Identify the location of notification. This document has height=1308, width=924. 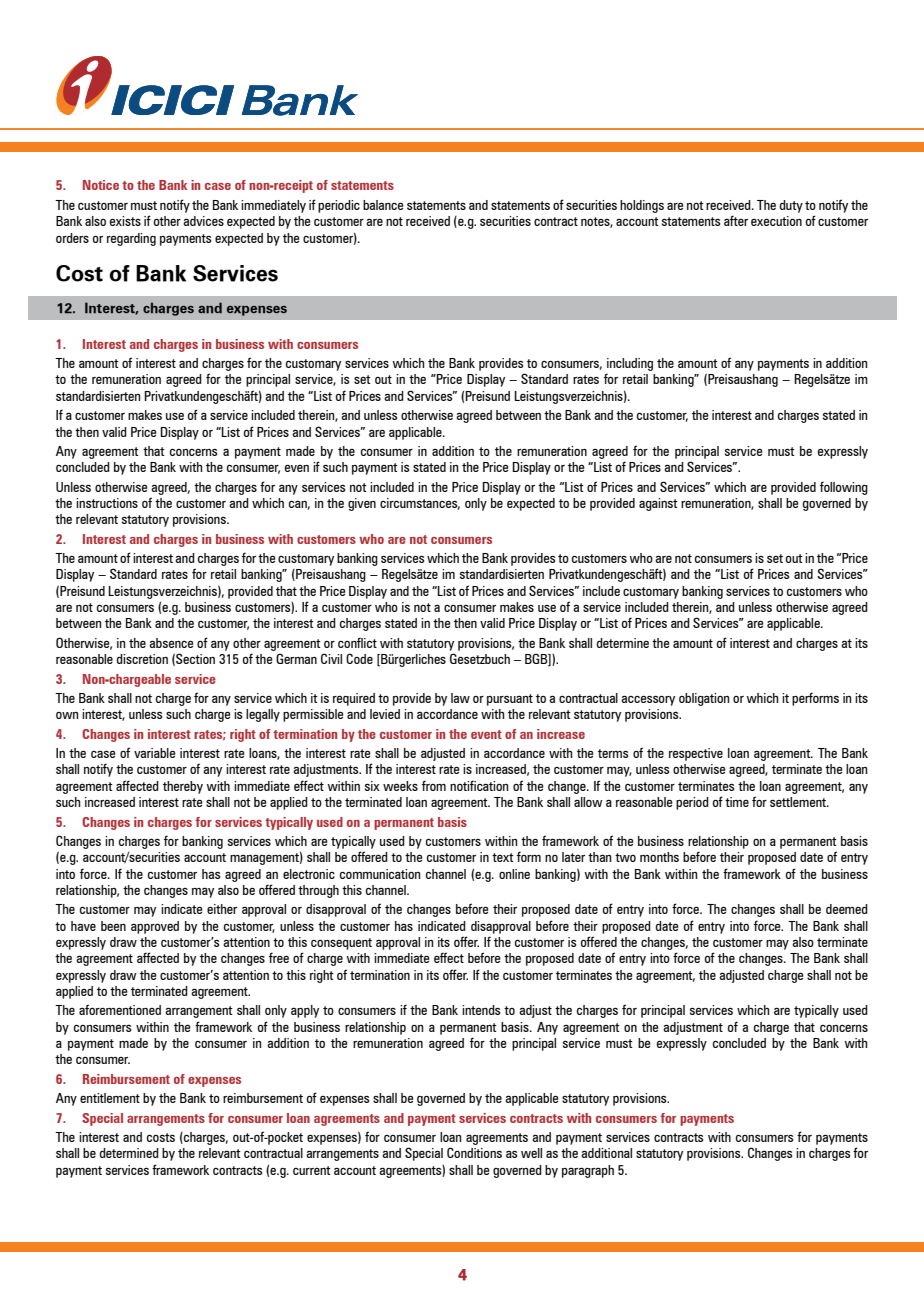
(479, 785).
